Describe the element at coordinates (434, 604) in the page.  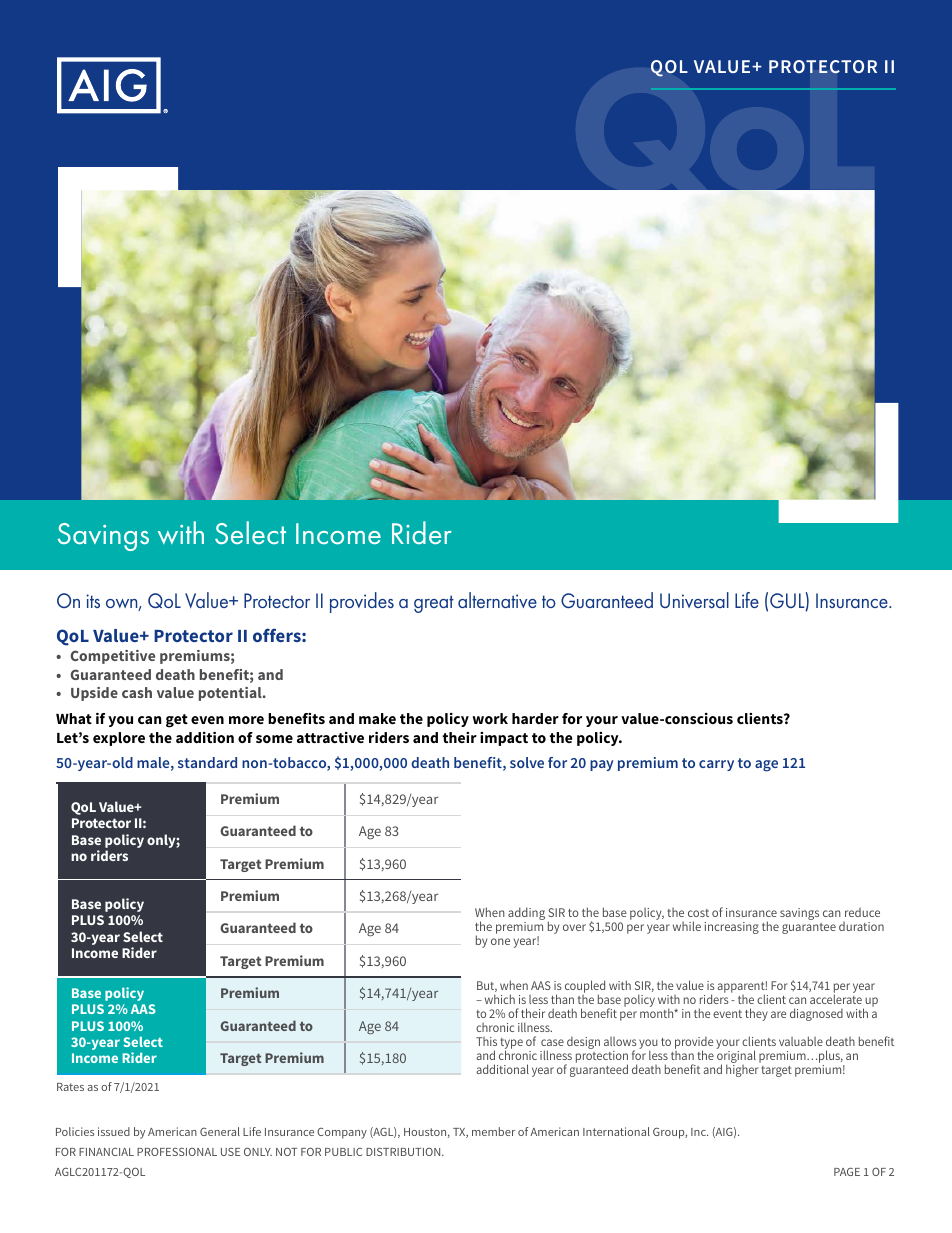
I see `great` at that location.
